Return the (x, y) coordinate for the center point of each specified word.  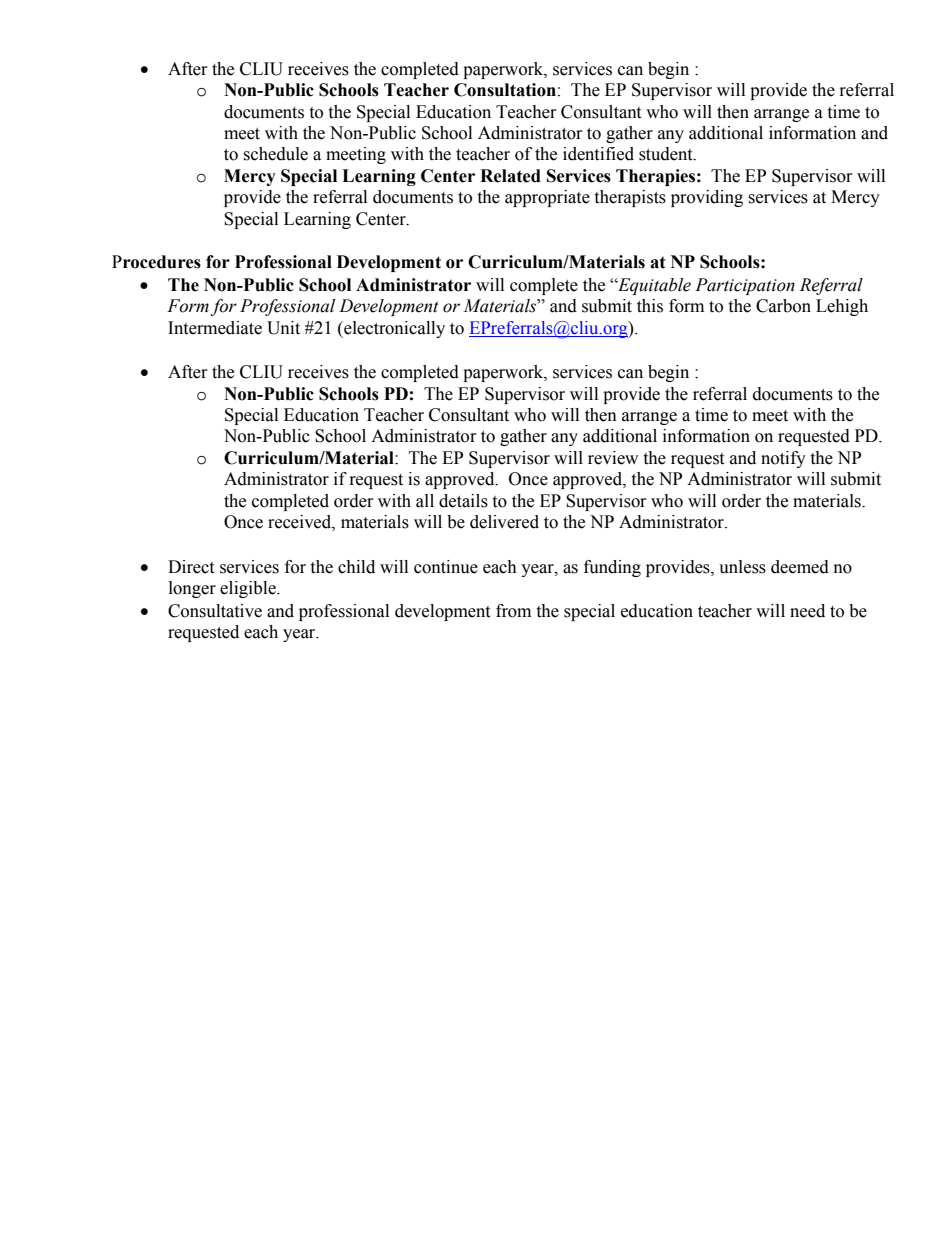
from (513, 611)
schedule (275, 154)
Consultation (505, 90)
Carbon (783, 306)
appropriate (547, 198)
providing (707, 198)
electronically (393, 329)
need (807, 611)
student (667, 154)
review (613, 458)
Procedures (156, 262)
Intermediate (215, 328)
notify (783, 459)
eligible (249, 589)
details (463, 501)
